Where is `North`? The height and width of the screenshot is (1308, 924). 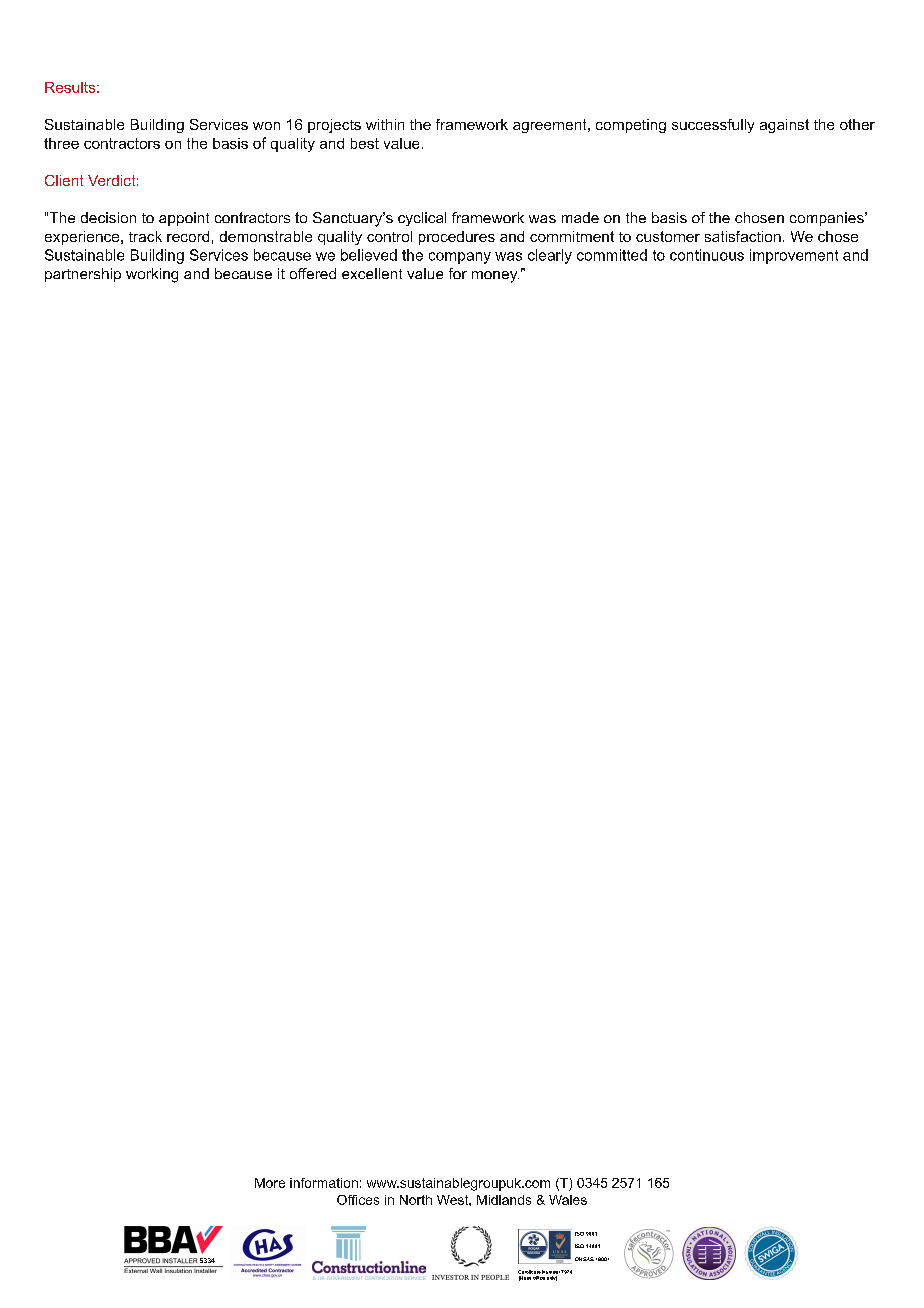 North is located at coordinates (416, 1200).
